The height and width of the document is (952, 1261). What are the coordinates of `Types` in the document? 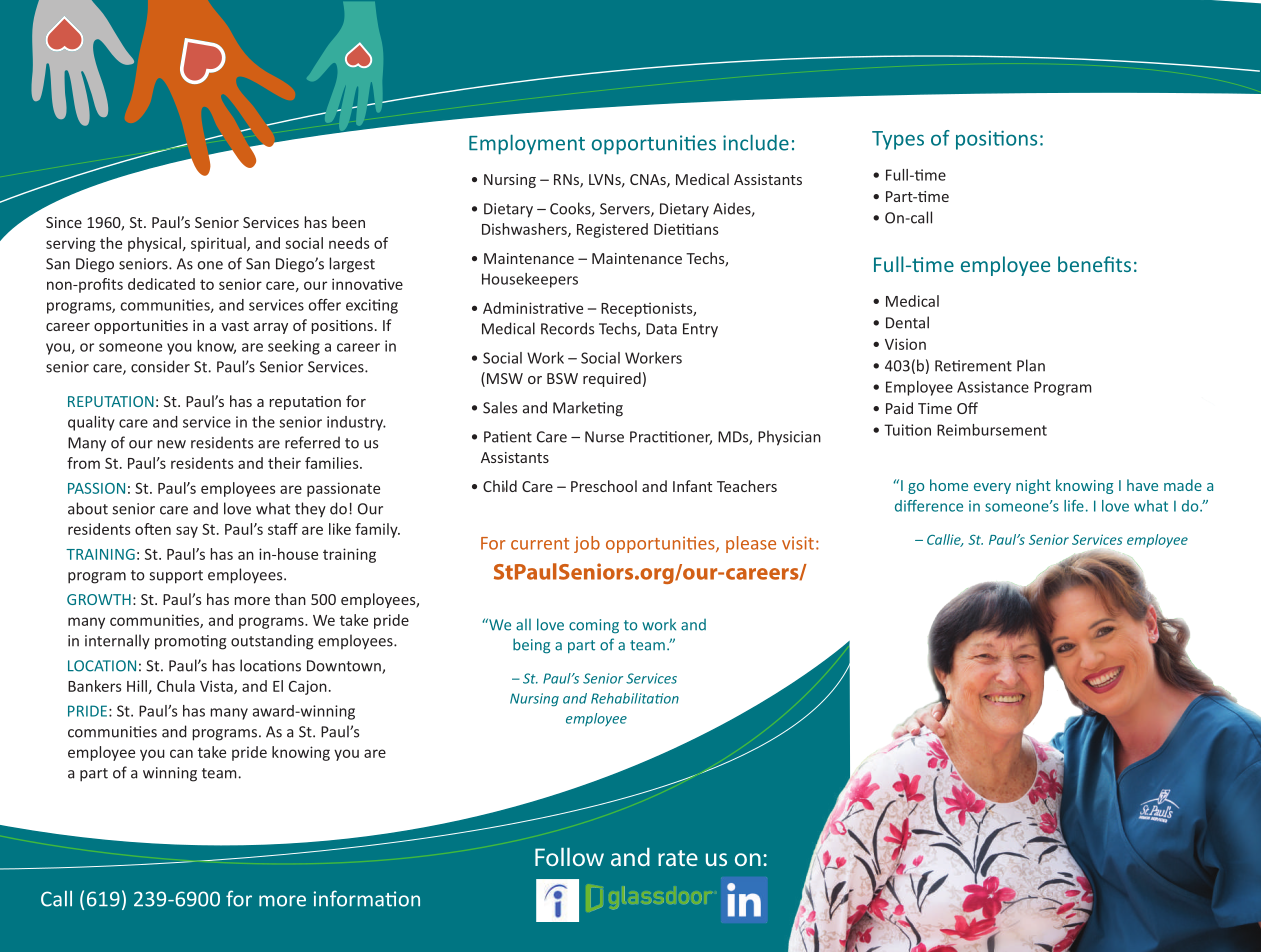 It's located at (898, 140).
